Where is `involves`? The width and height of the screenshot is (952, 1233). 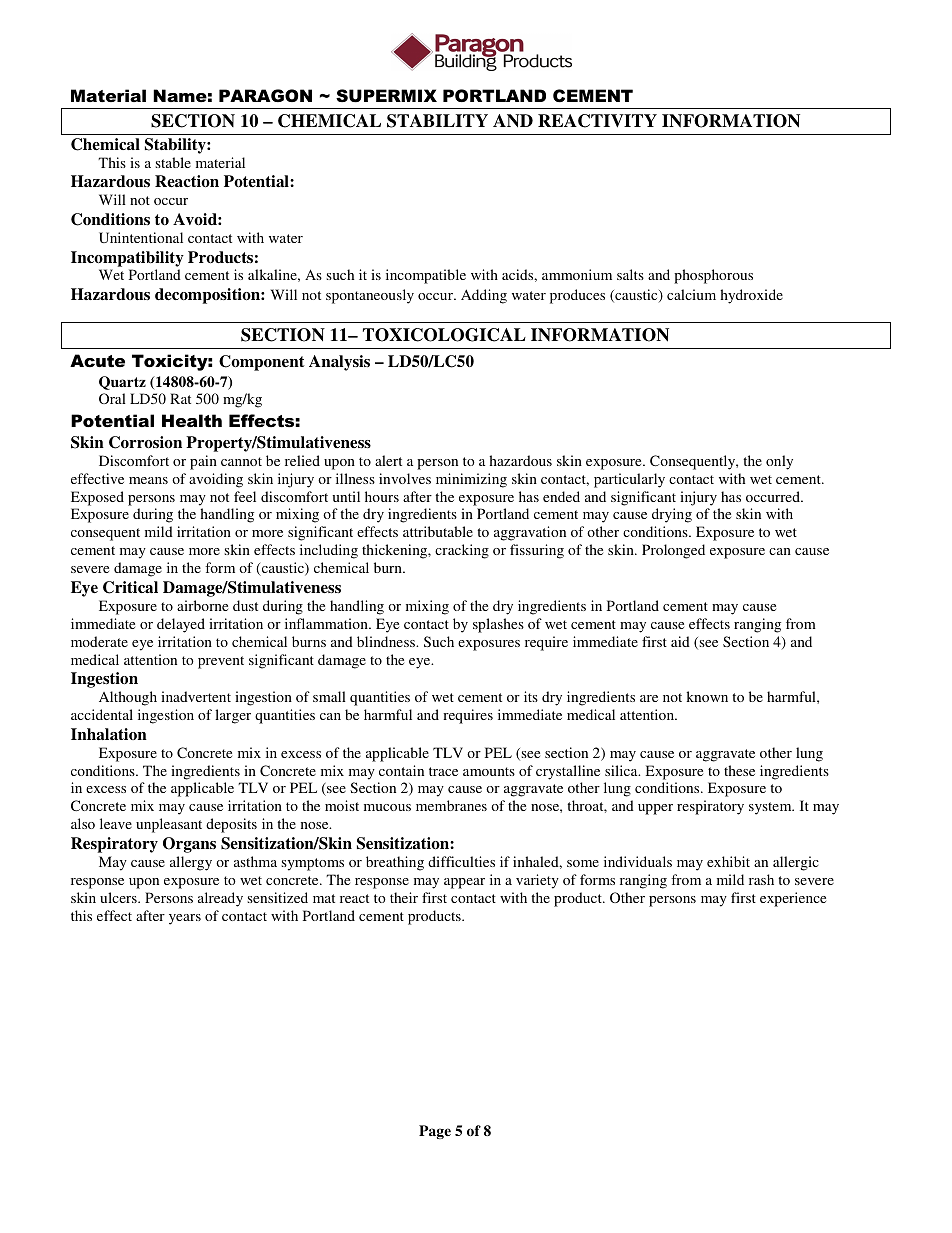 involves is located at coordinates (405, 478).
